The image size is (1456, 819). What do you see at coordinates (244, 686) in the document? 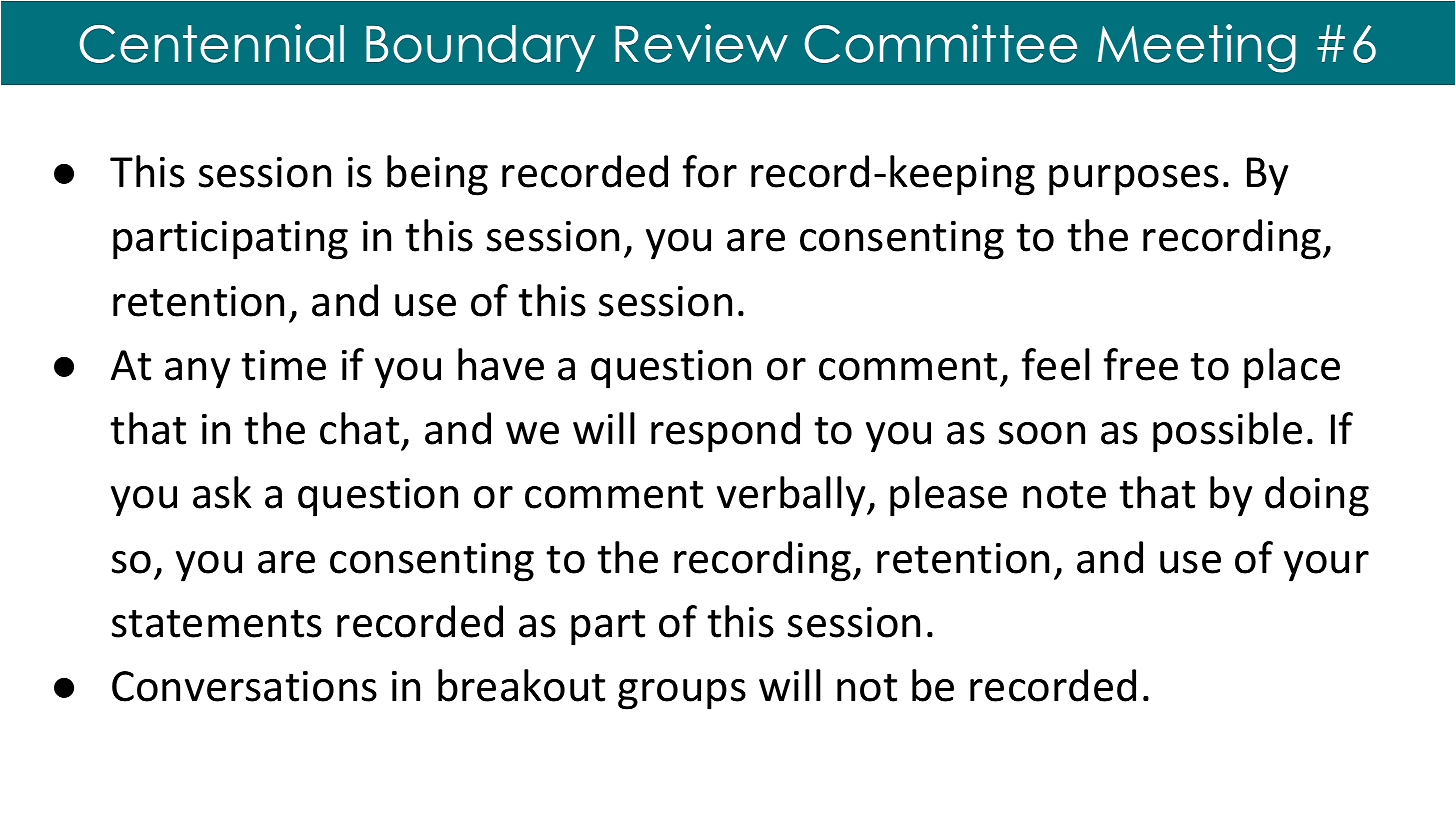
I see `Conversations` at bounding box center [244, 686].
